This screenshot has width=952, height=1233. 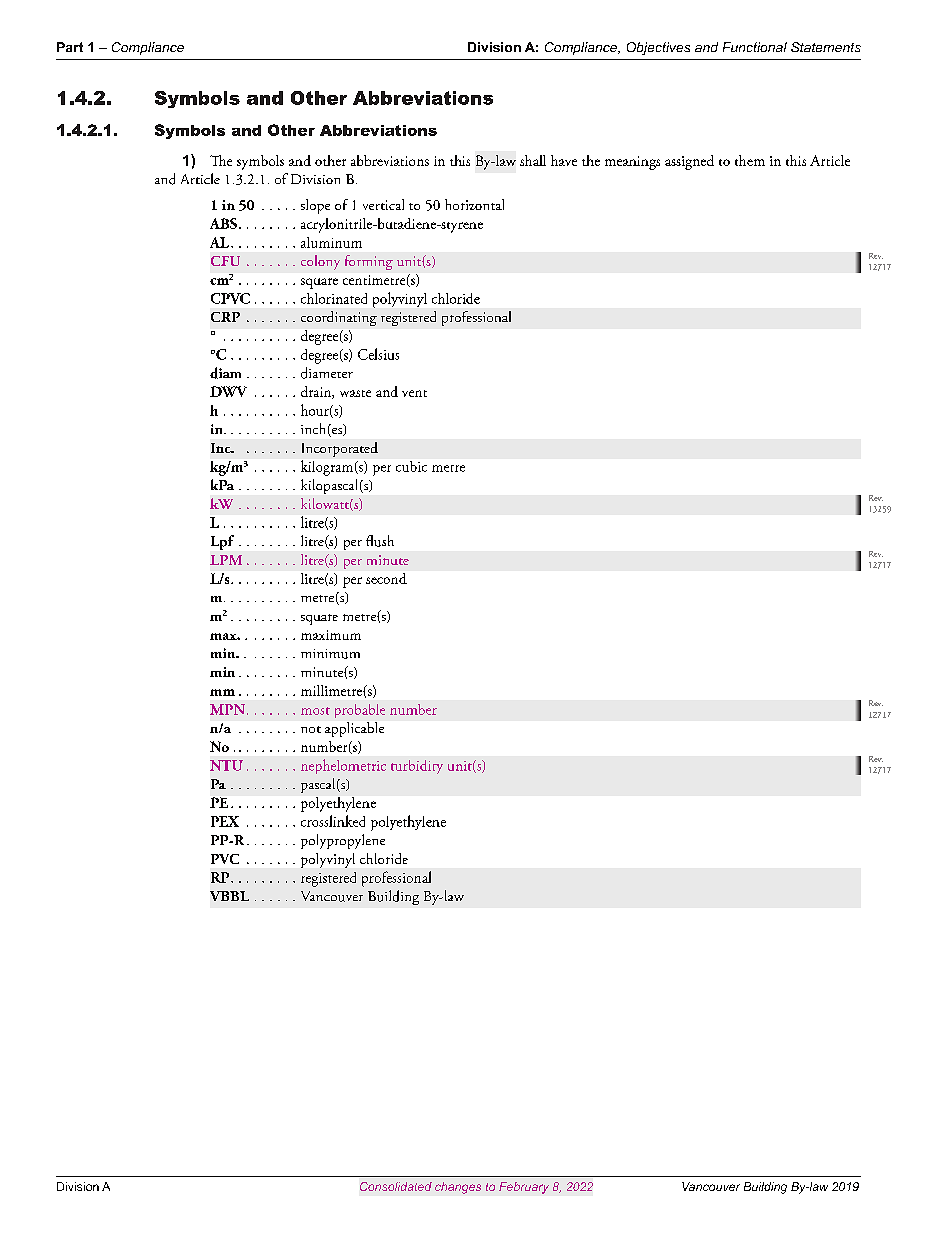 I want to click on turbidity, so click(x=417, y=767).
